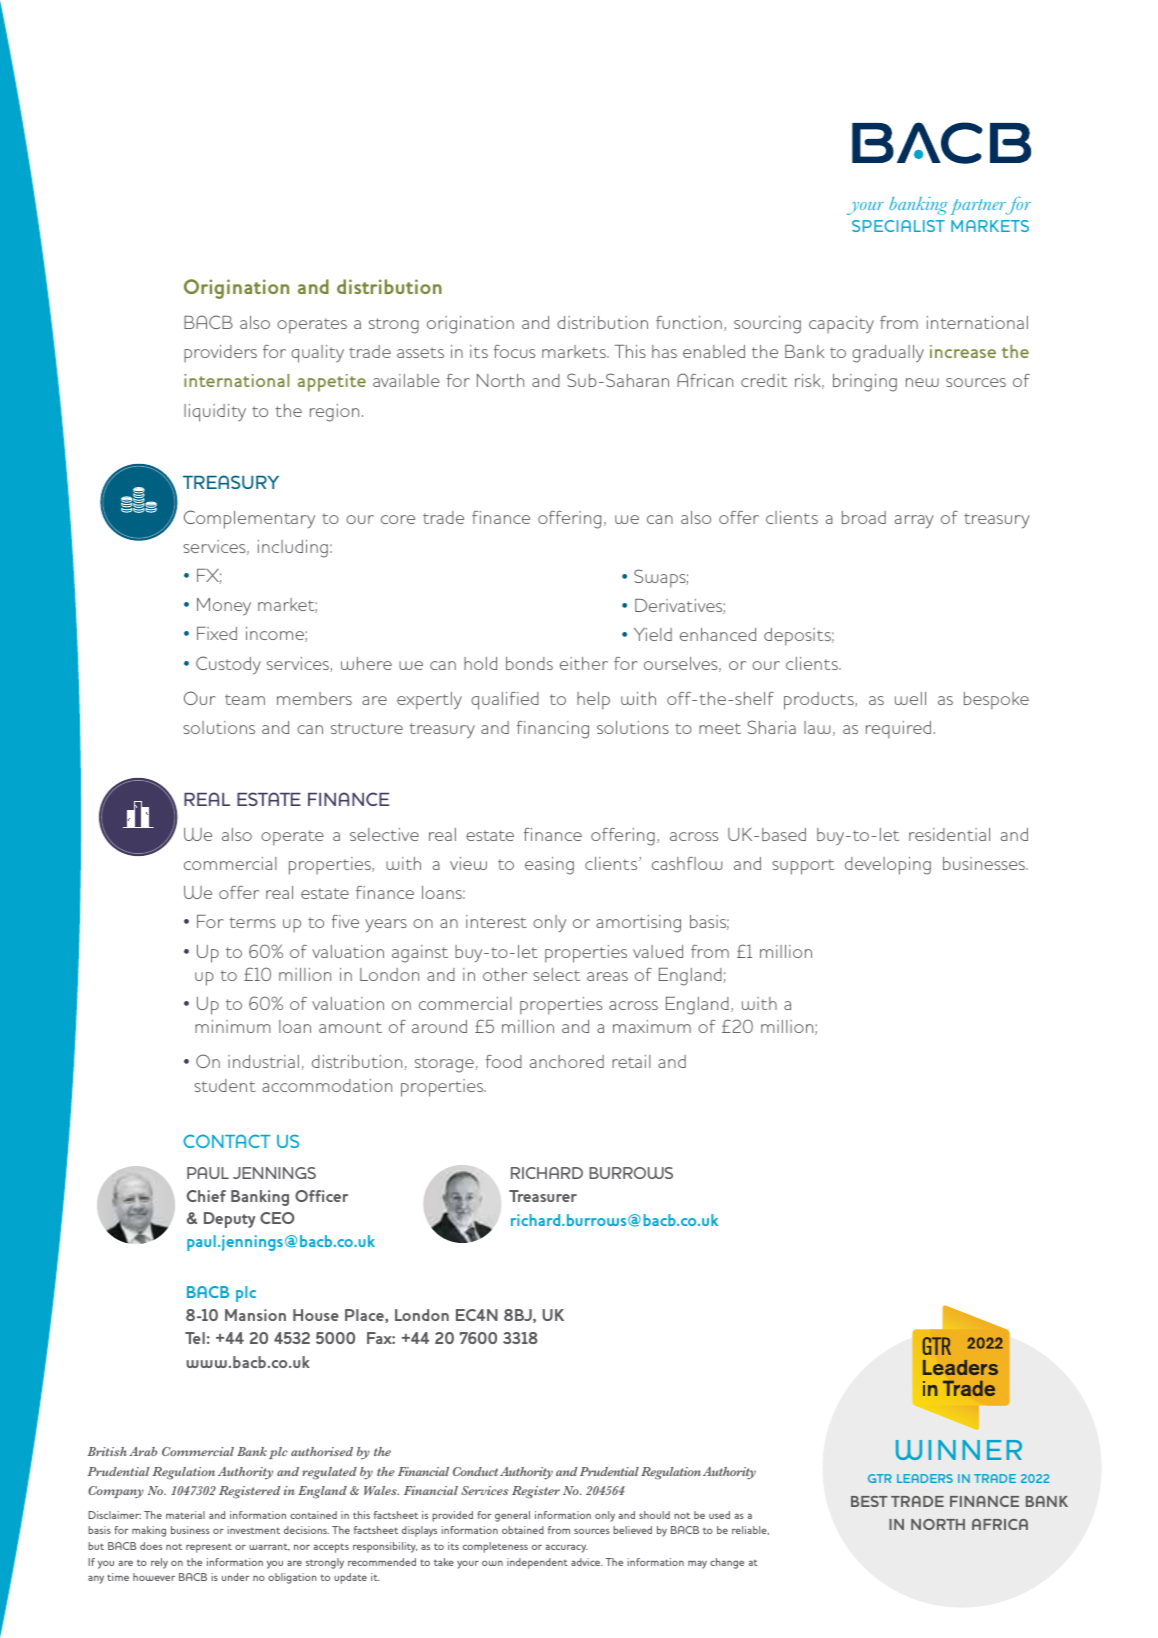 This image has width=1158, height=1638. Describe the element at coordinates (888, 866) in the image. I see `developing` at that location.
